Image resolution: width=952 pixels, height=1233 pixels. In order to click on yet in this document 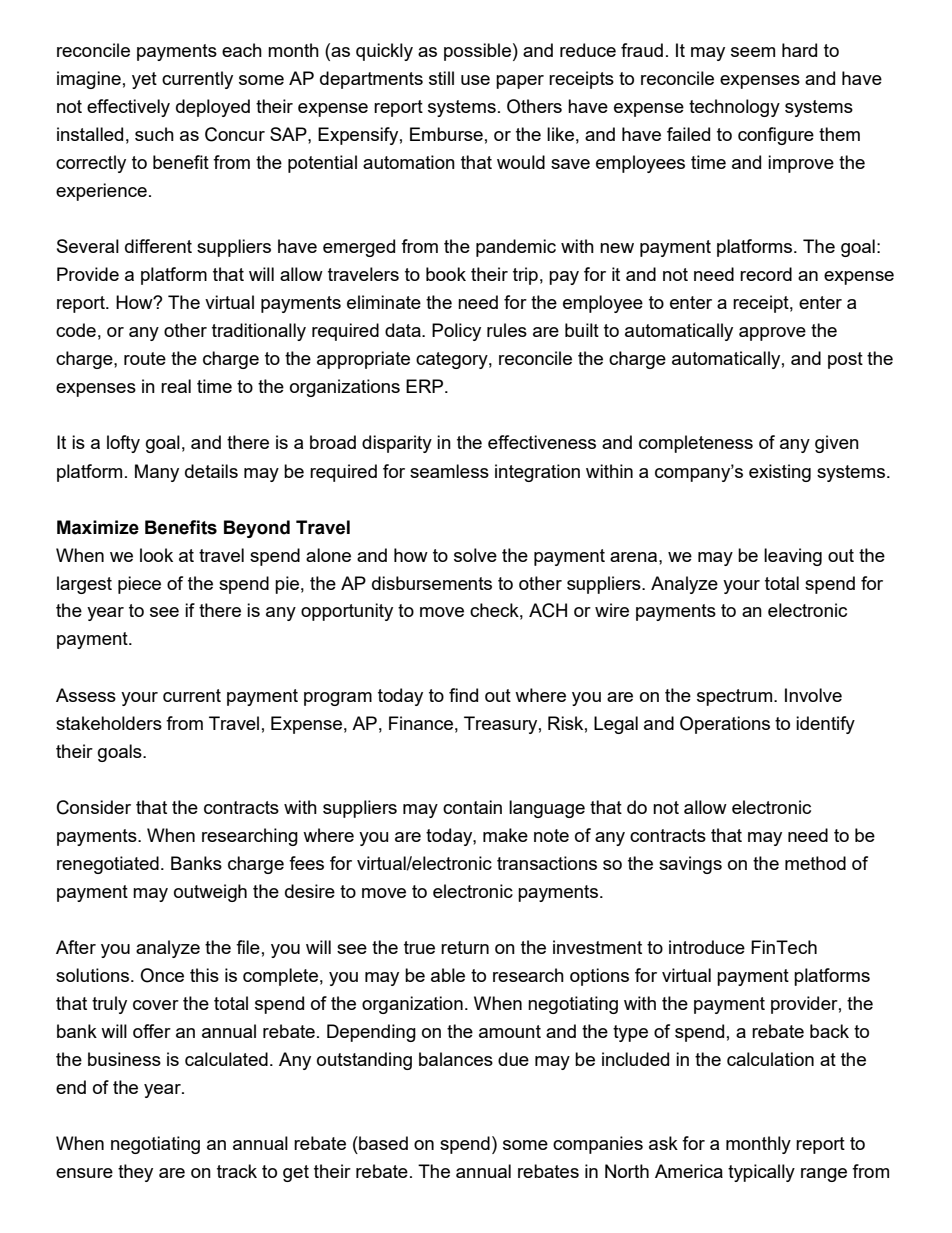, I will do `click(144, 80)`.
